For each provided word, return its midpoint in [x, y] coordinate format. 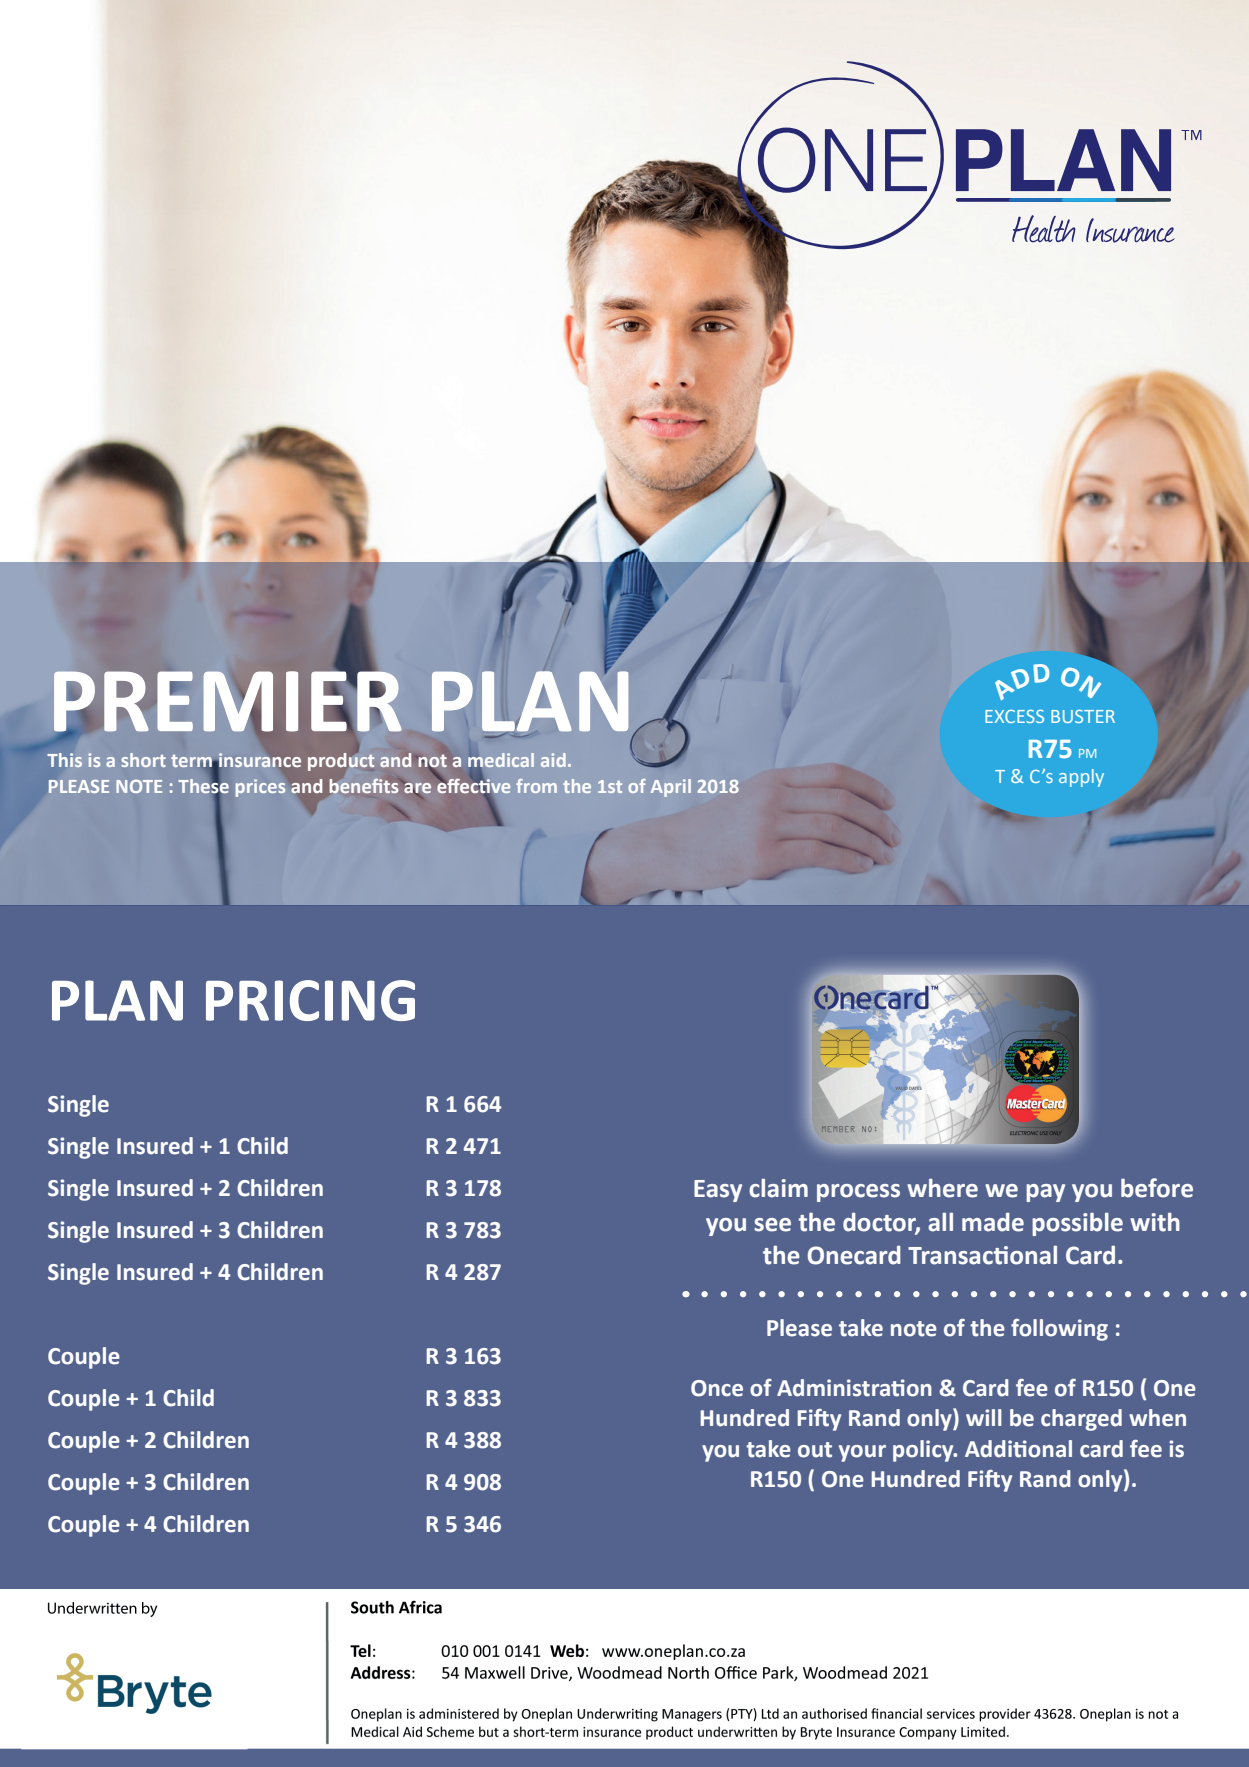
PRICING [310, 1000]
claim [778, 1188]
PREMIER [228, 701]
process [858, 1193]
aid [553, 760]
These [203, 786]
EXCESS [1014, 716]
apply [1081, 778]
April [671, 788]
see [772, 1225]
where [942, 1188]
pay [1045, 1193]
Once [717, 1388]
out [815, 1450]
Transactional [982, 1255]
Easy [718, 1191]
